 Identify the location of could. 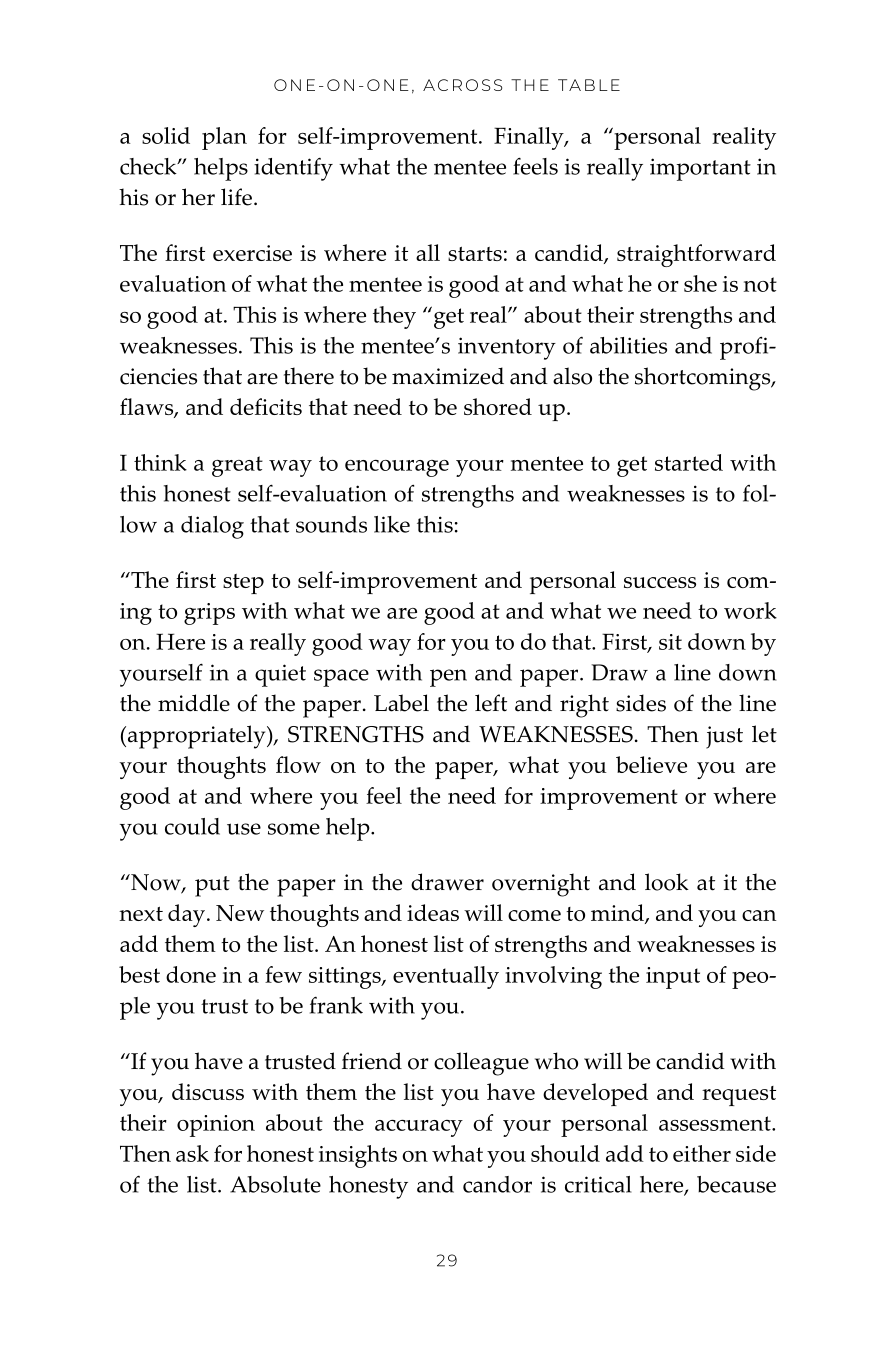
(192, 826).
